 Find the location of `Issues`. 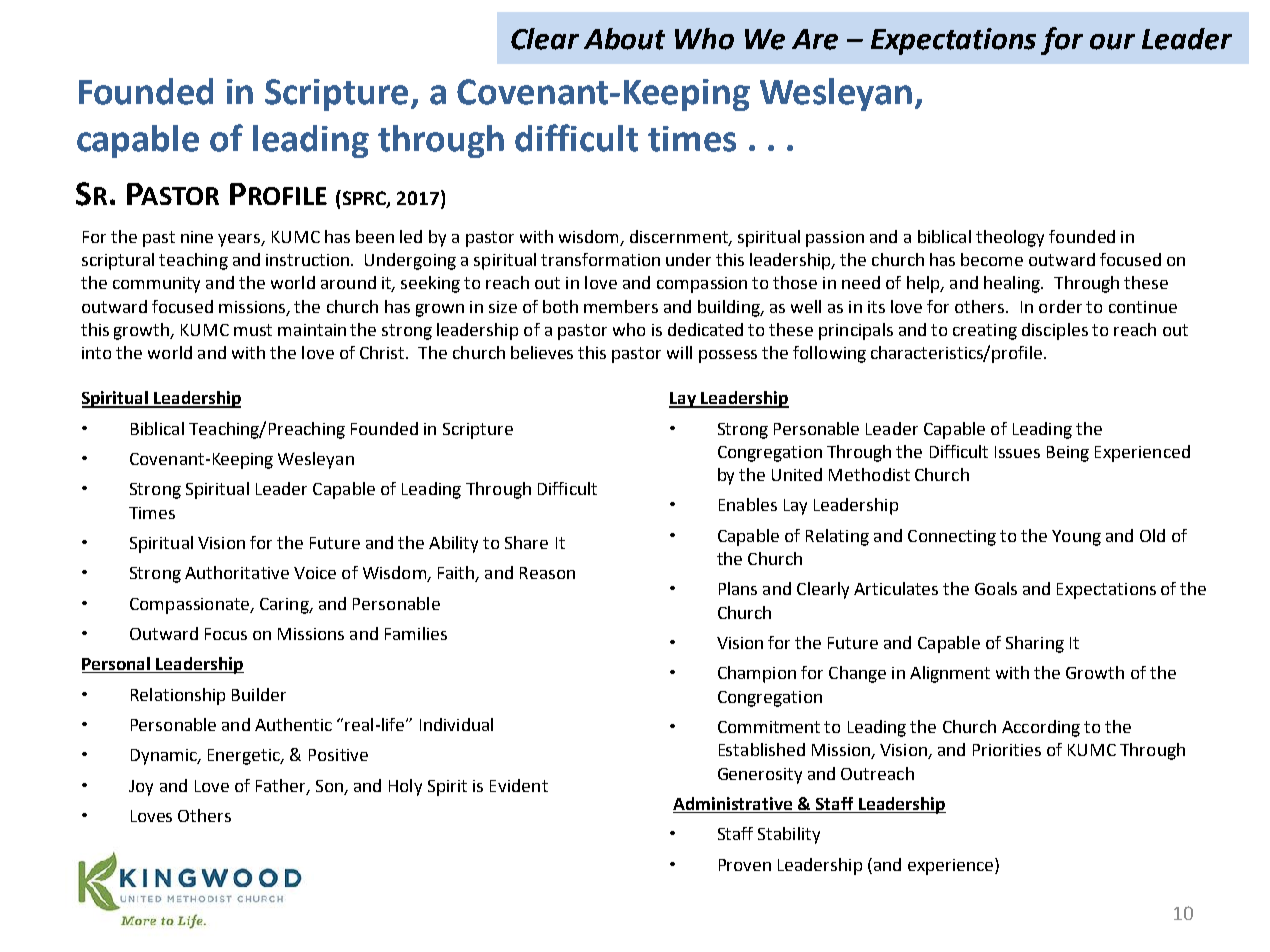

Issues is located at coordinates (1017, 452).
